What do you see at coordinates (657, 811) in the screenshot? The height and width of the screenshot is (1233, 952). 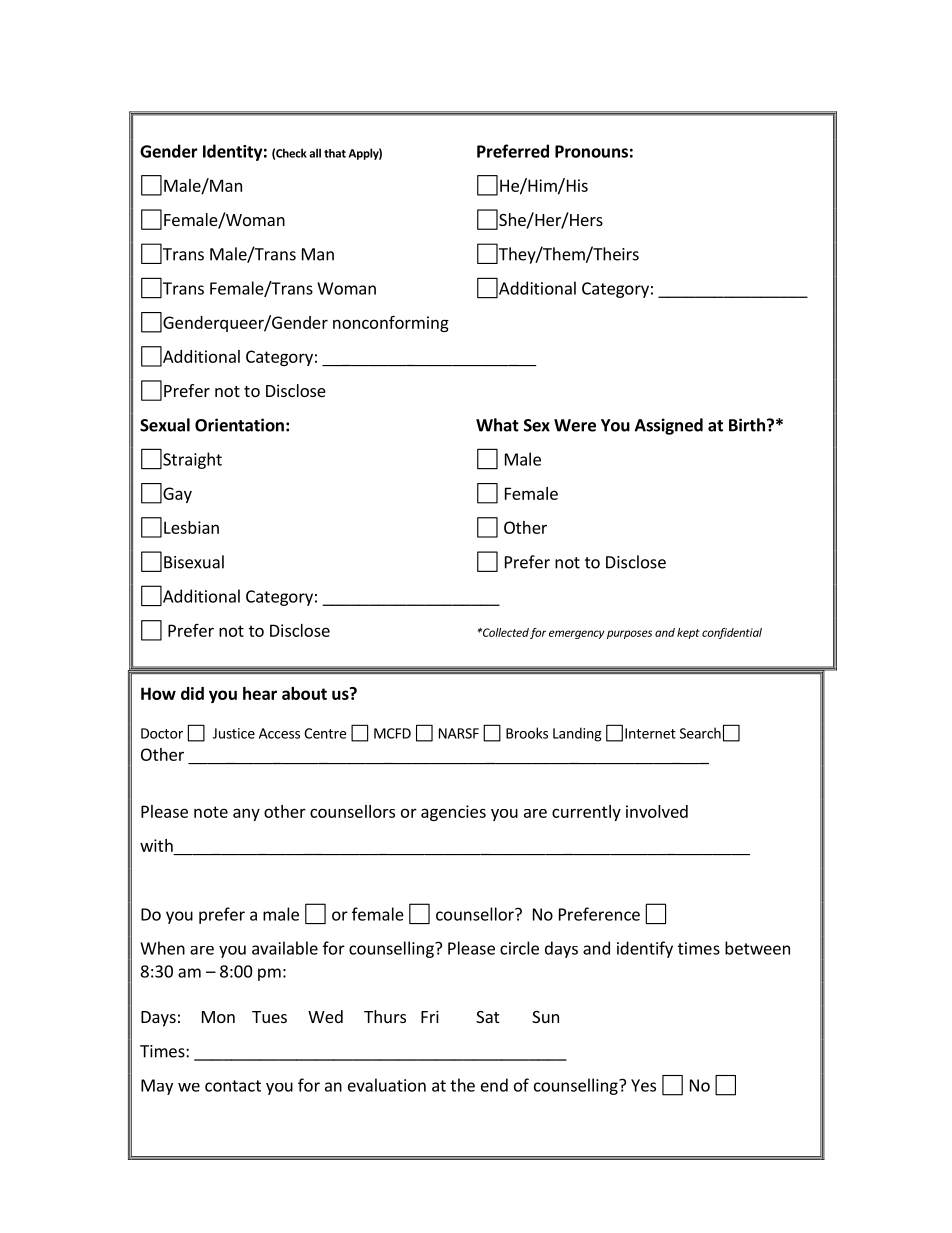 I see `involved` at bounding box center [657, 811].
